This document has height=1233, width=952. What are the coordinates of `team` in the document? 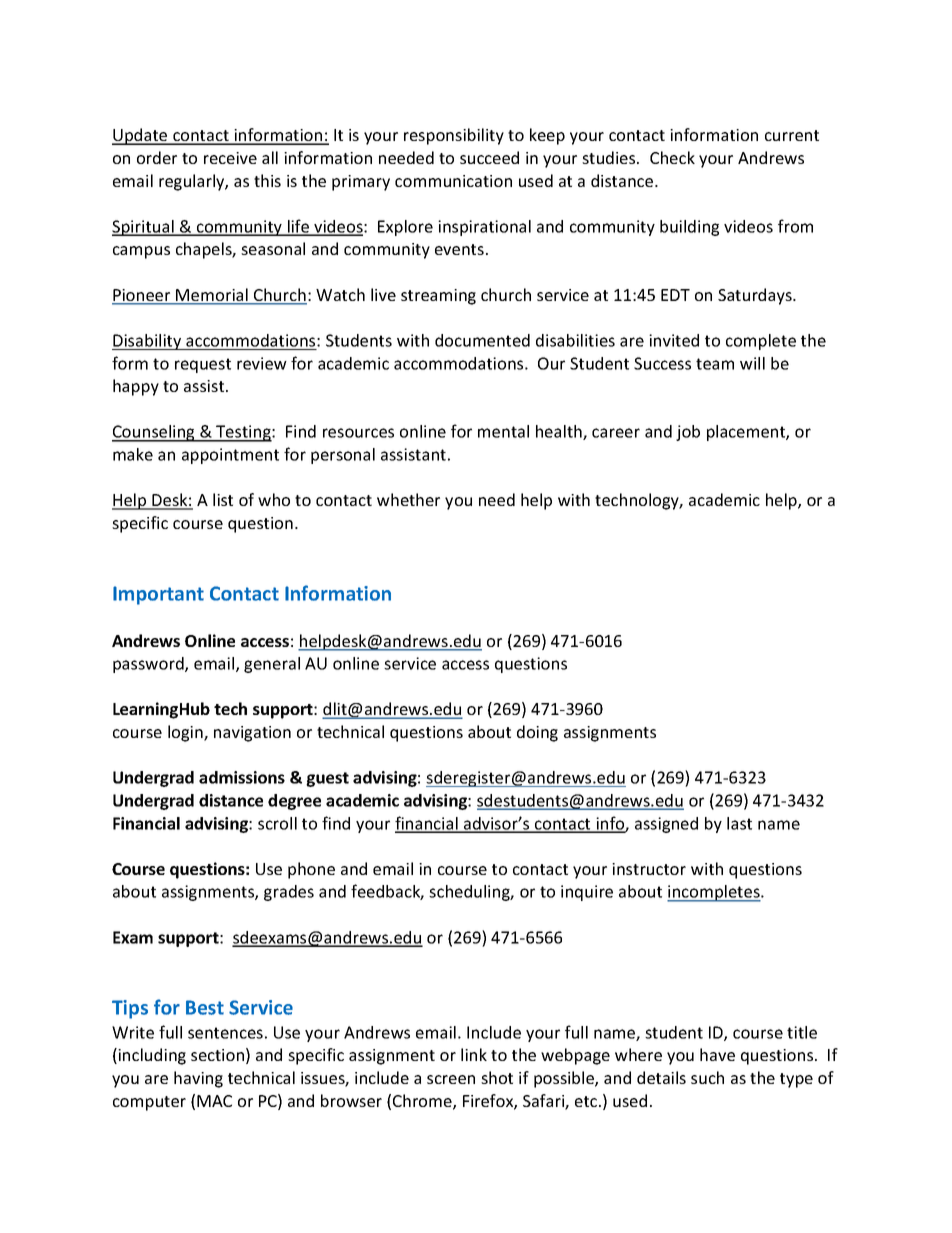 It's located at (715, 364).
